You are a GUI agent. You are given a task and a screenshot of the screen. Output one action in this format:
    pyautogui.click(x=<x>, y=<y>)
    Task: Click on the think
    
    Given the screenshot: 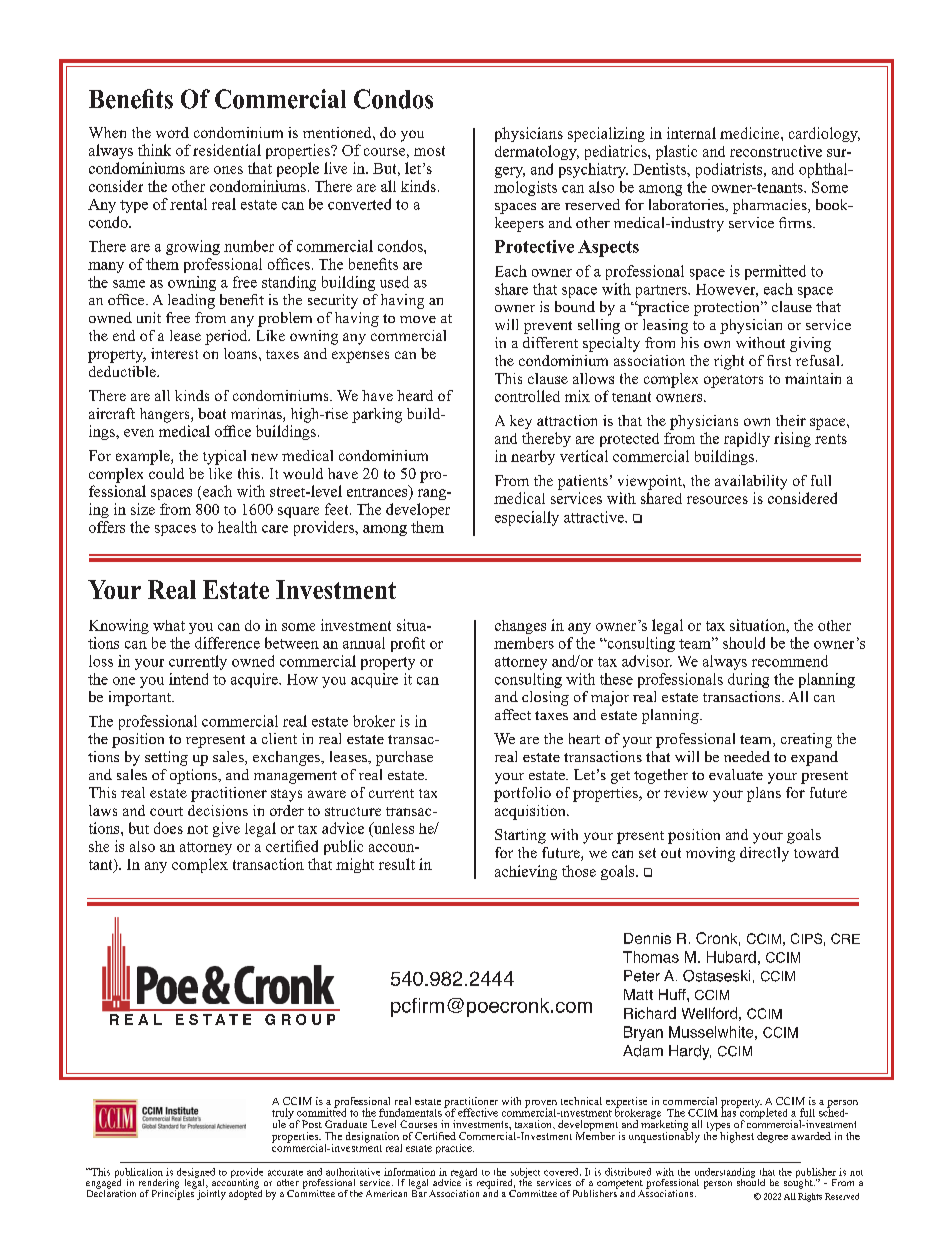 What is the action you would take?
    pyautogui.click(x=154, y=150)
